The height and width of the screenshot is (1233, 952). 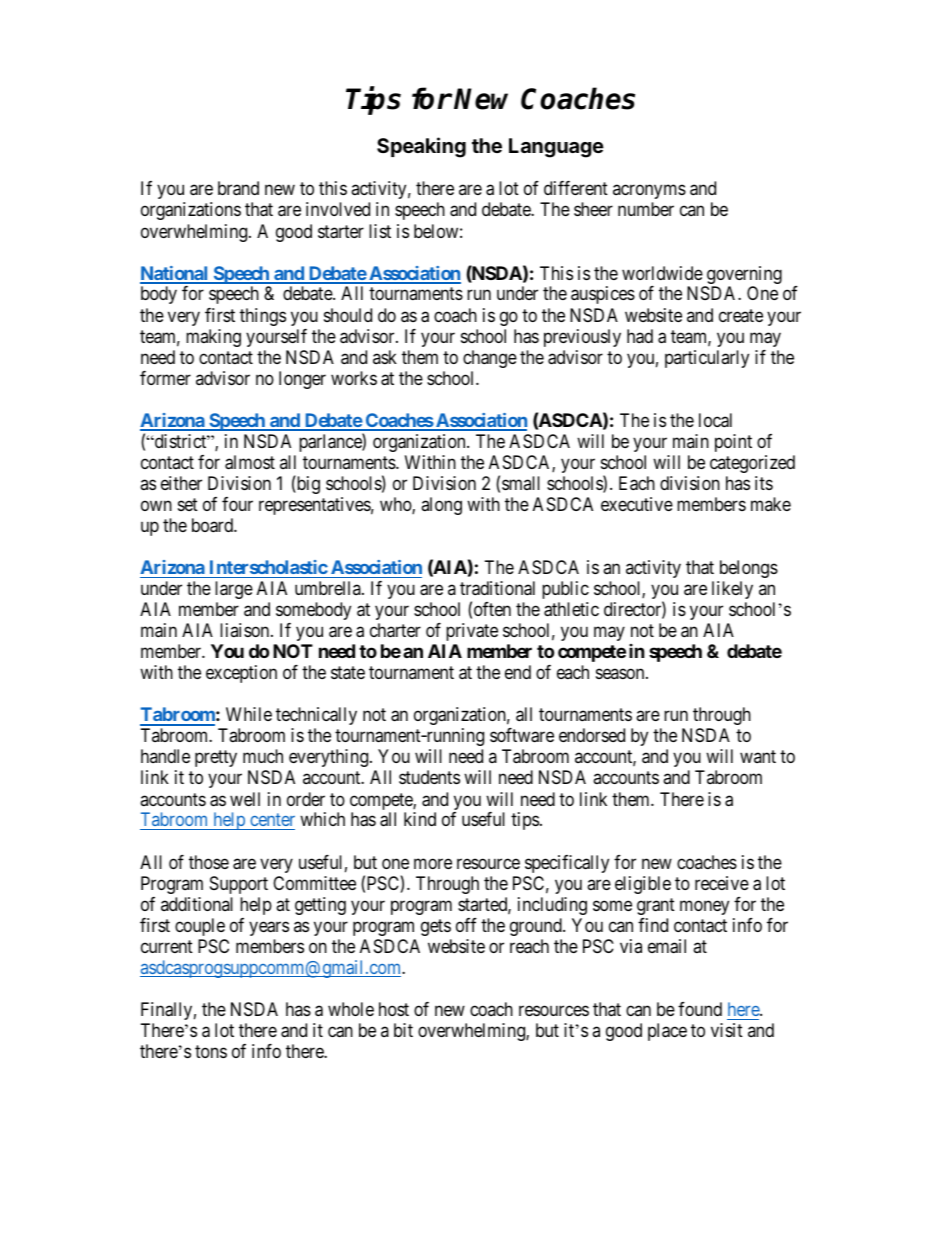 I want to click on pretty, so click(x=216, y=759).
